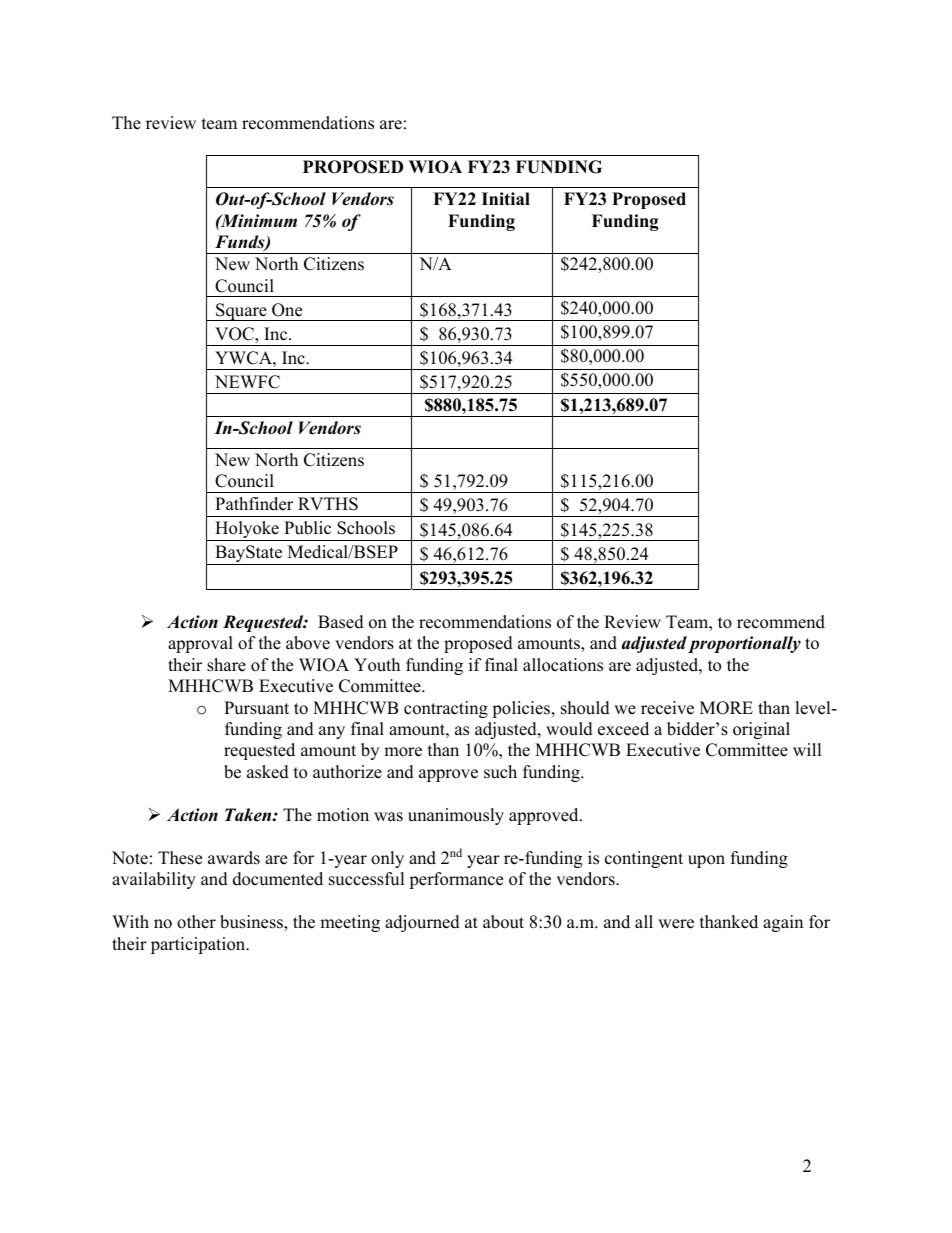  What do you see at coordinates (744, 644) in the screenshot?
I see `proportionally` at bounding box center [744, 644].
